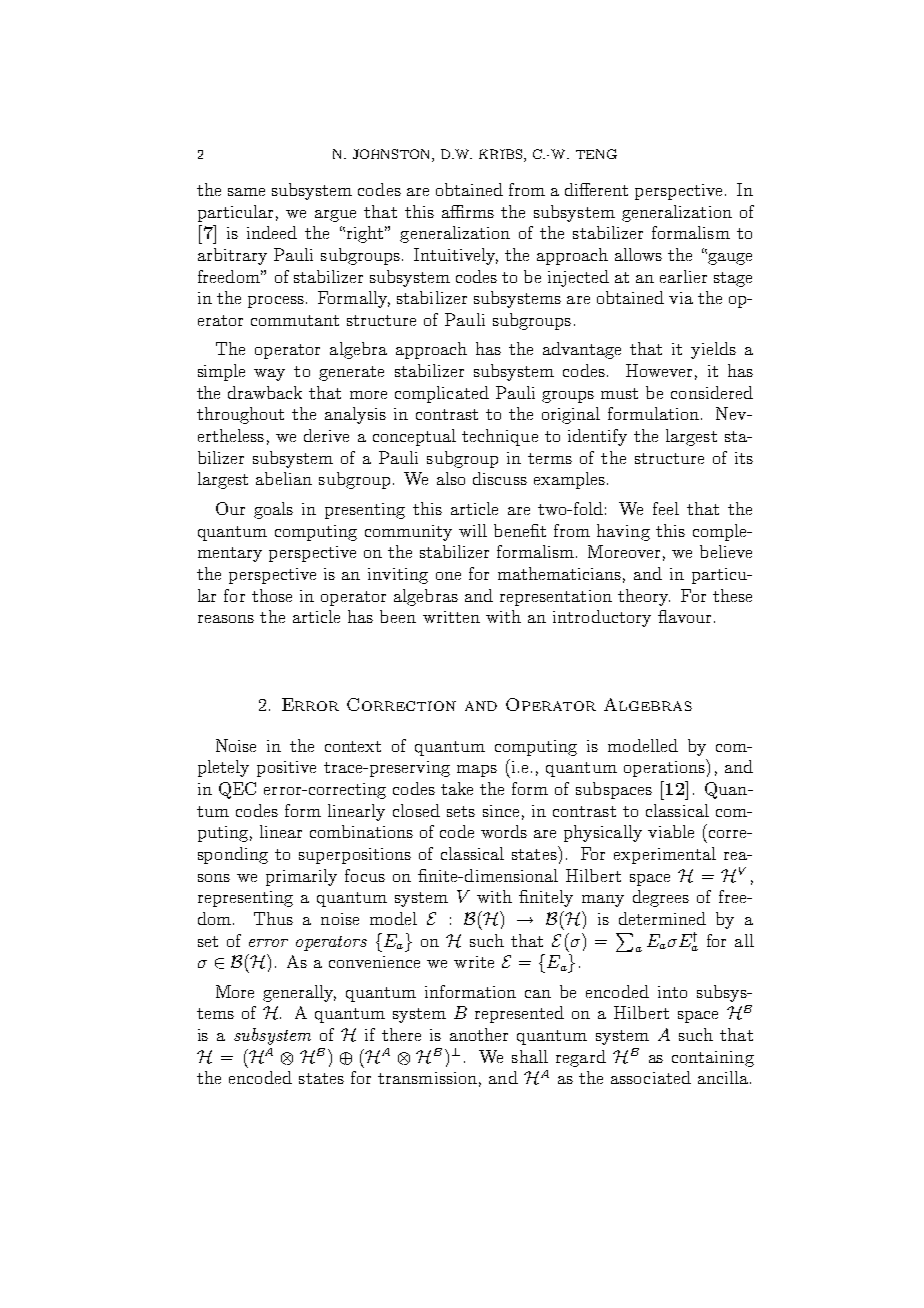 The height and width of the document is (1308, 924). What do you see at coordinates (272, 595) in the document?
I see `those` at bounding box center [272, 595].
